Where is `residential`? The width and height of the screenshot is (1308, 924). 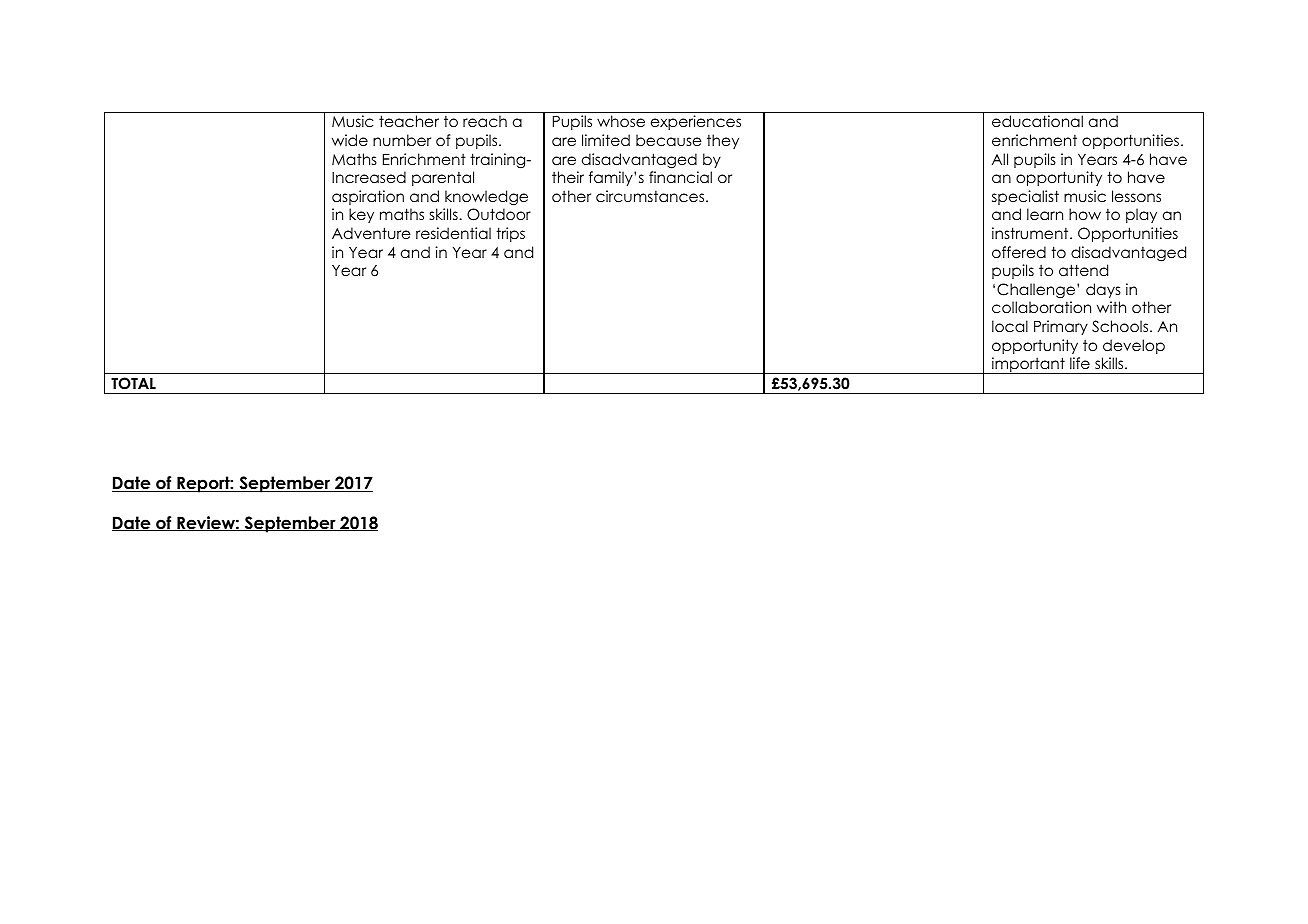 residential is located at coordinates (453, 233).
